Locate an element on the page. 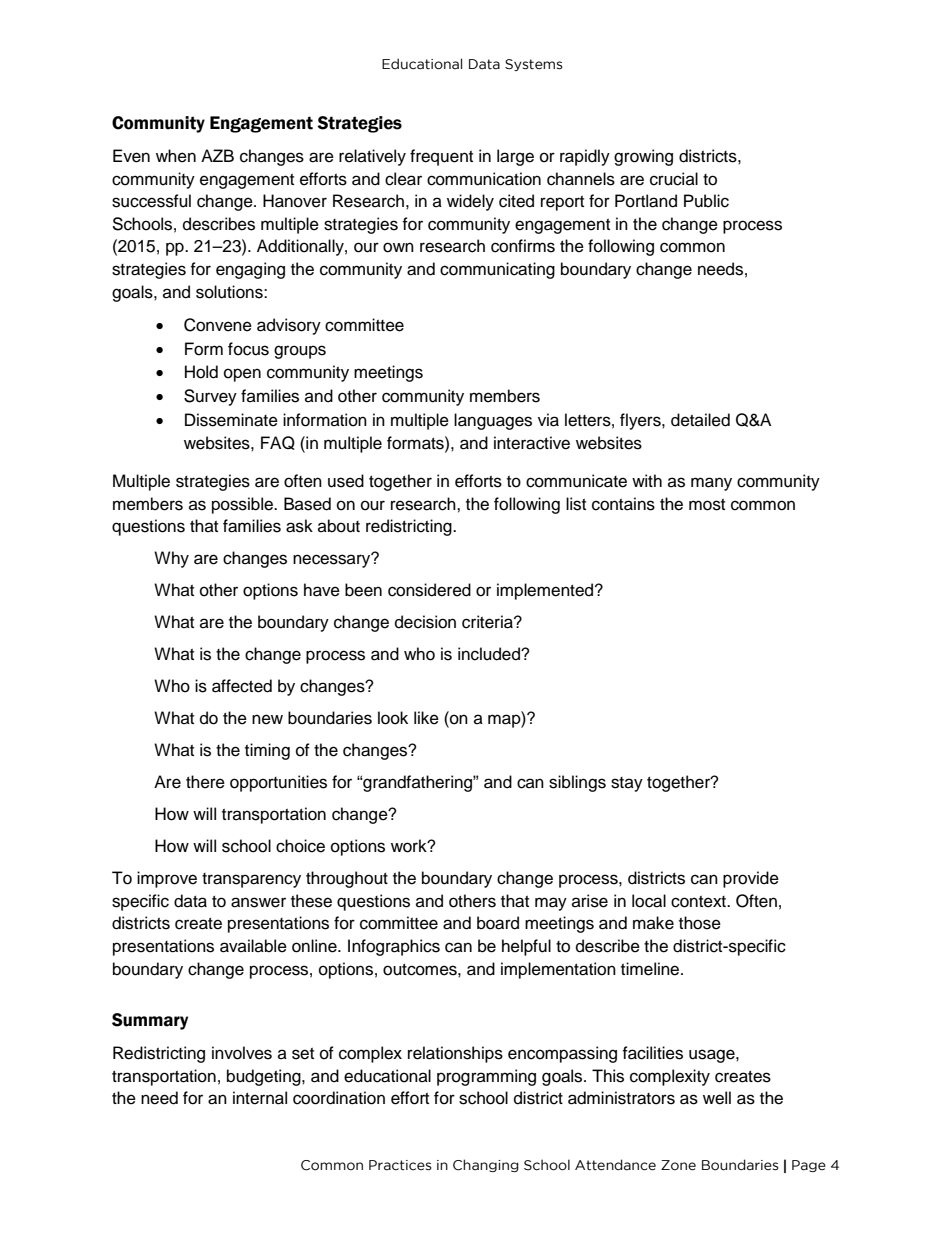 The height and width of the page is (1233, 952). Changing is located at coordinates (486, 1165).
